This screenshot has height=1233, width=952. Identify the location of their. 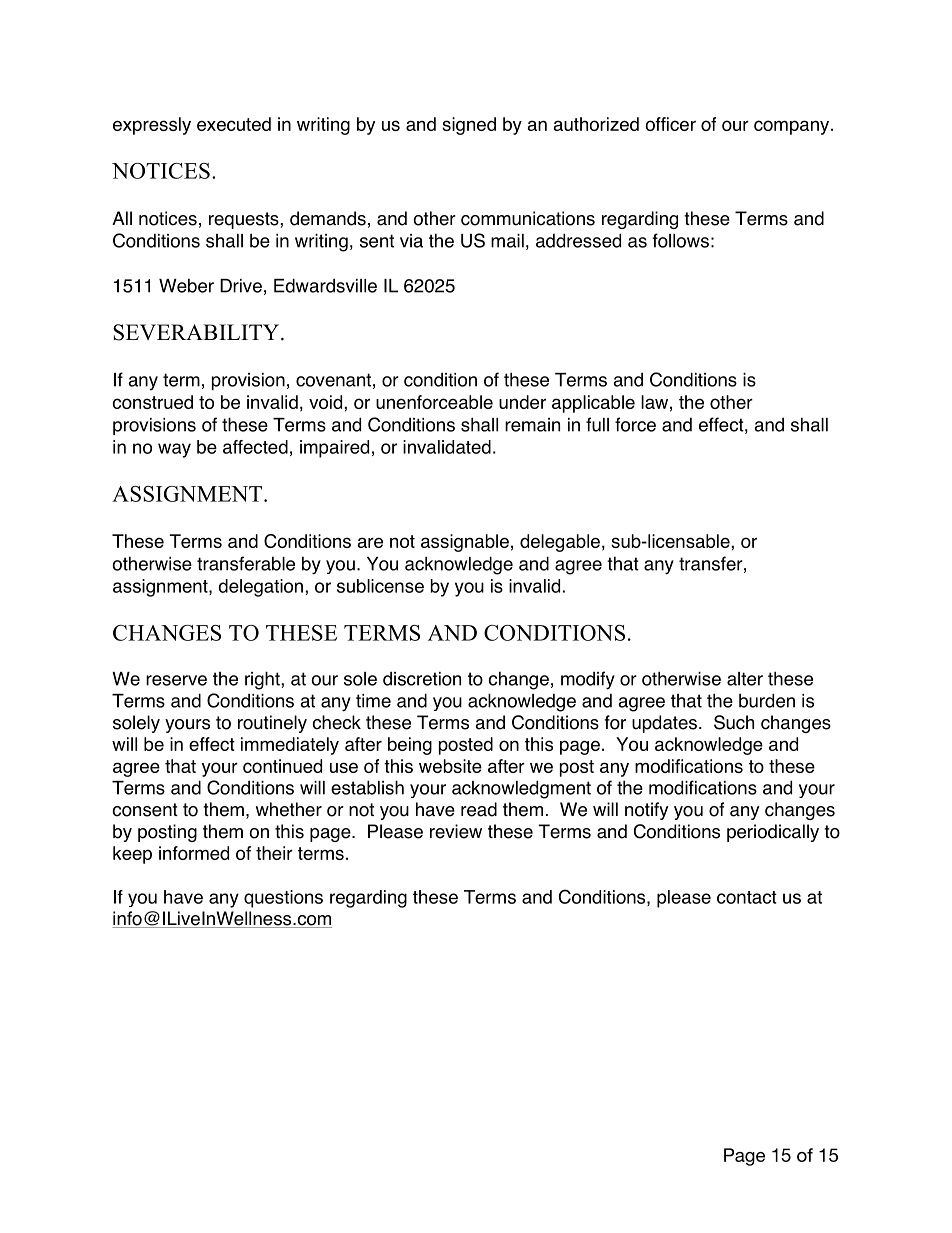
(274, 853).
